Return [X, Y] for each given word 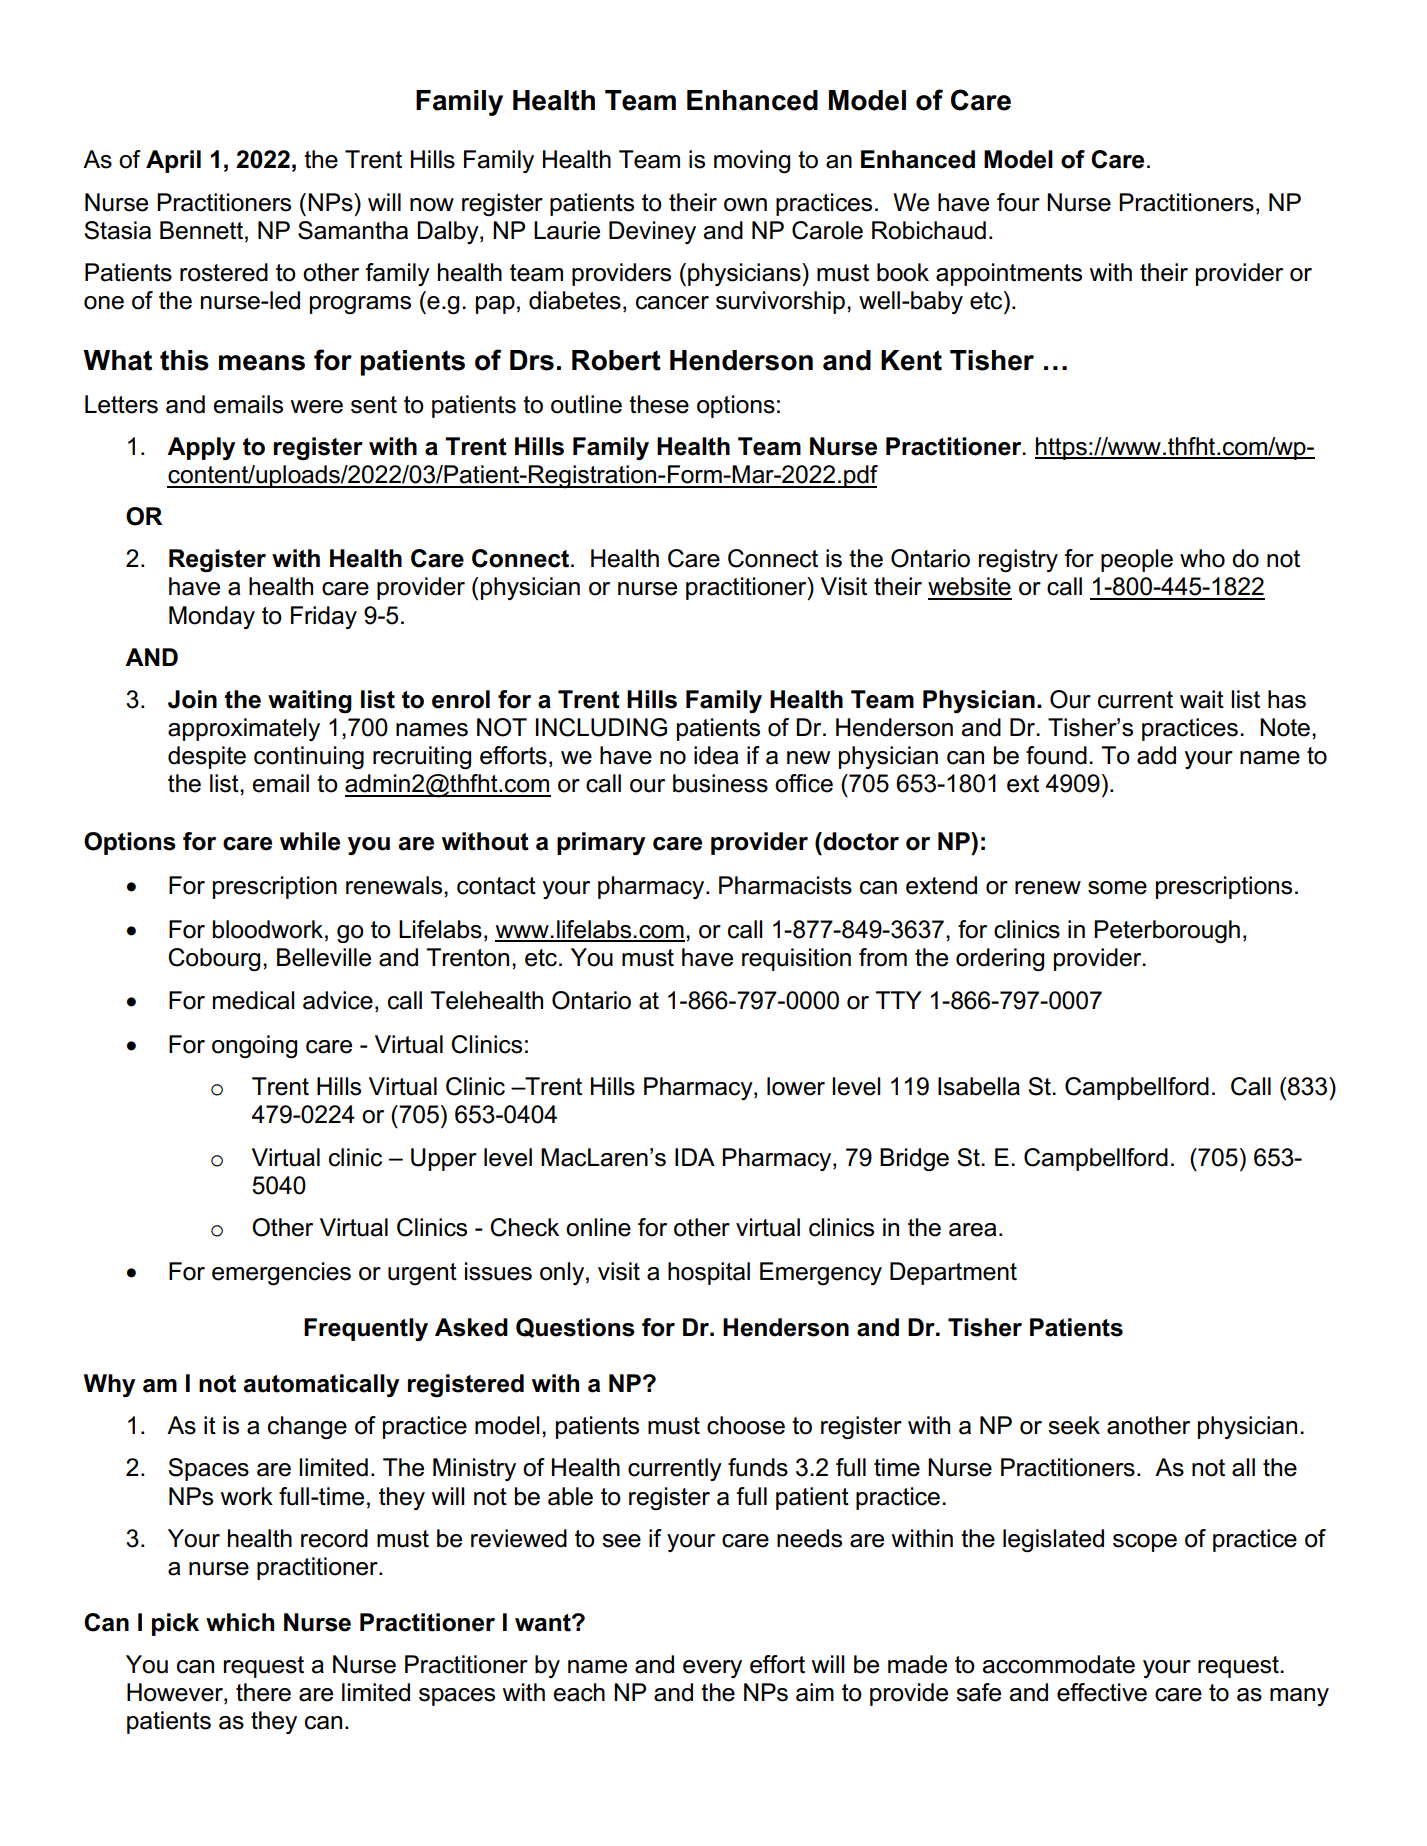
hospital [709, 1273]
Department [953, 1273]
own [745, 205]
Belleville [324, 957]
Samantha [353, 230]
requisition [796, 959]
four [1018, 202]
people [1137, 560]
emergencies [281, 1274]
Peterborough [1167, 932]
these [659, 404]
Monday [212, 617]
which [240, 1622]
